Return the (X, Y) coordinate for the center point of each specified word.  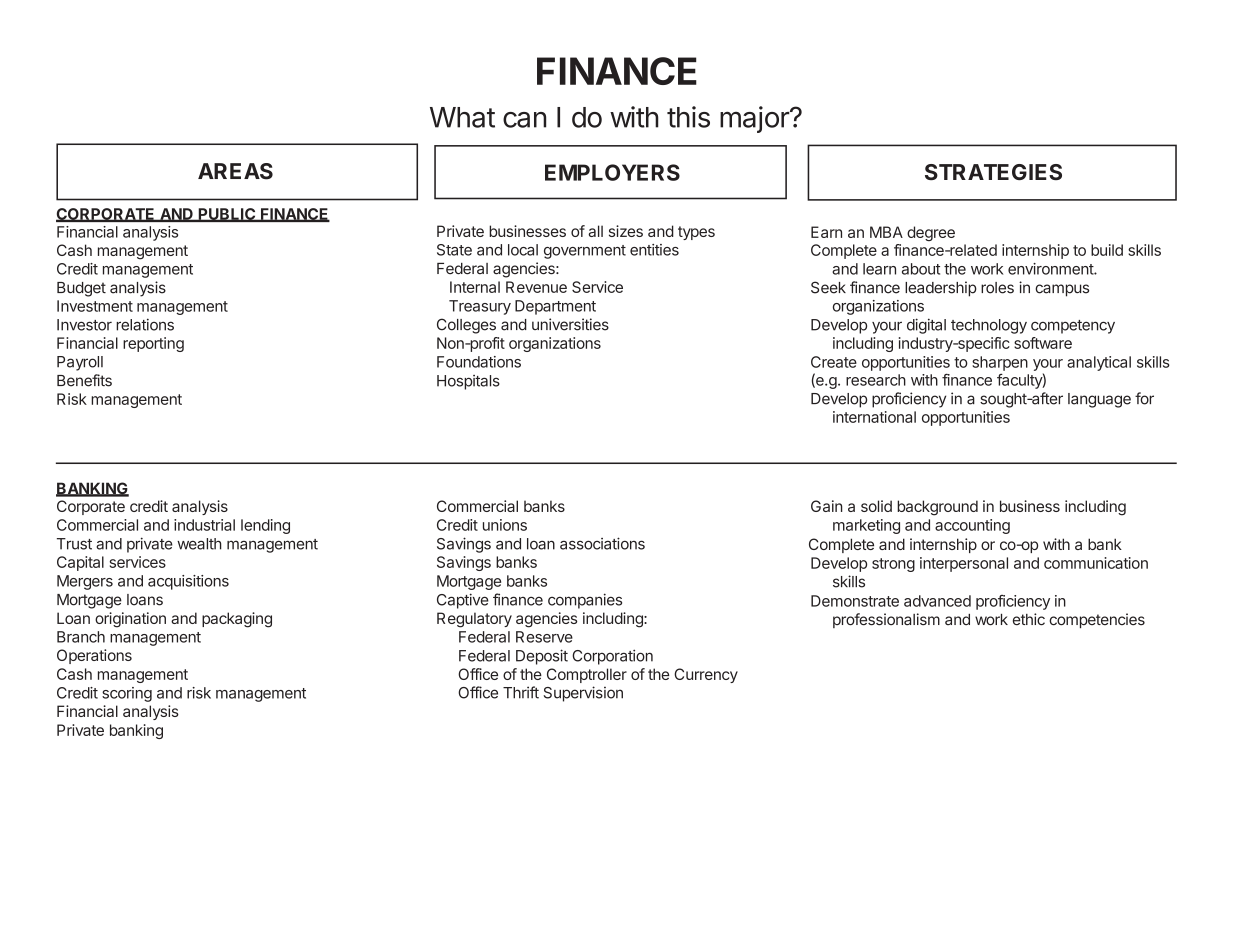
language (1099, 400)
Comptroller (587, 675)
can (524, 120)
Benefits (84, 380)
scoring (127, 694)
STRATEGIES (993, 172)
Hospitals (468, 382)
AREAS (235, 171)
